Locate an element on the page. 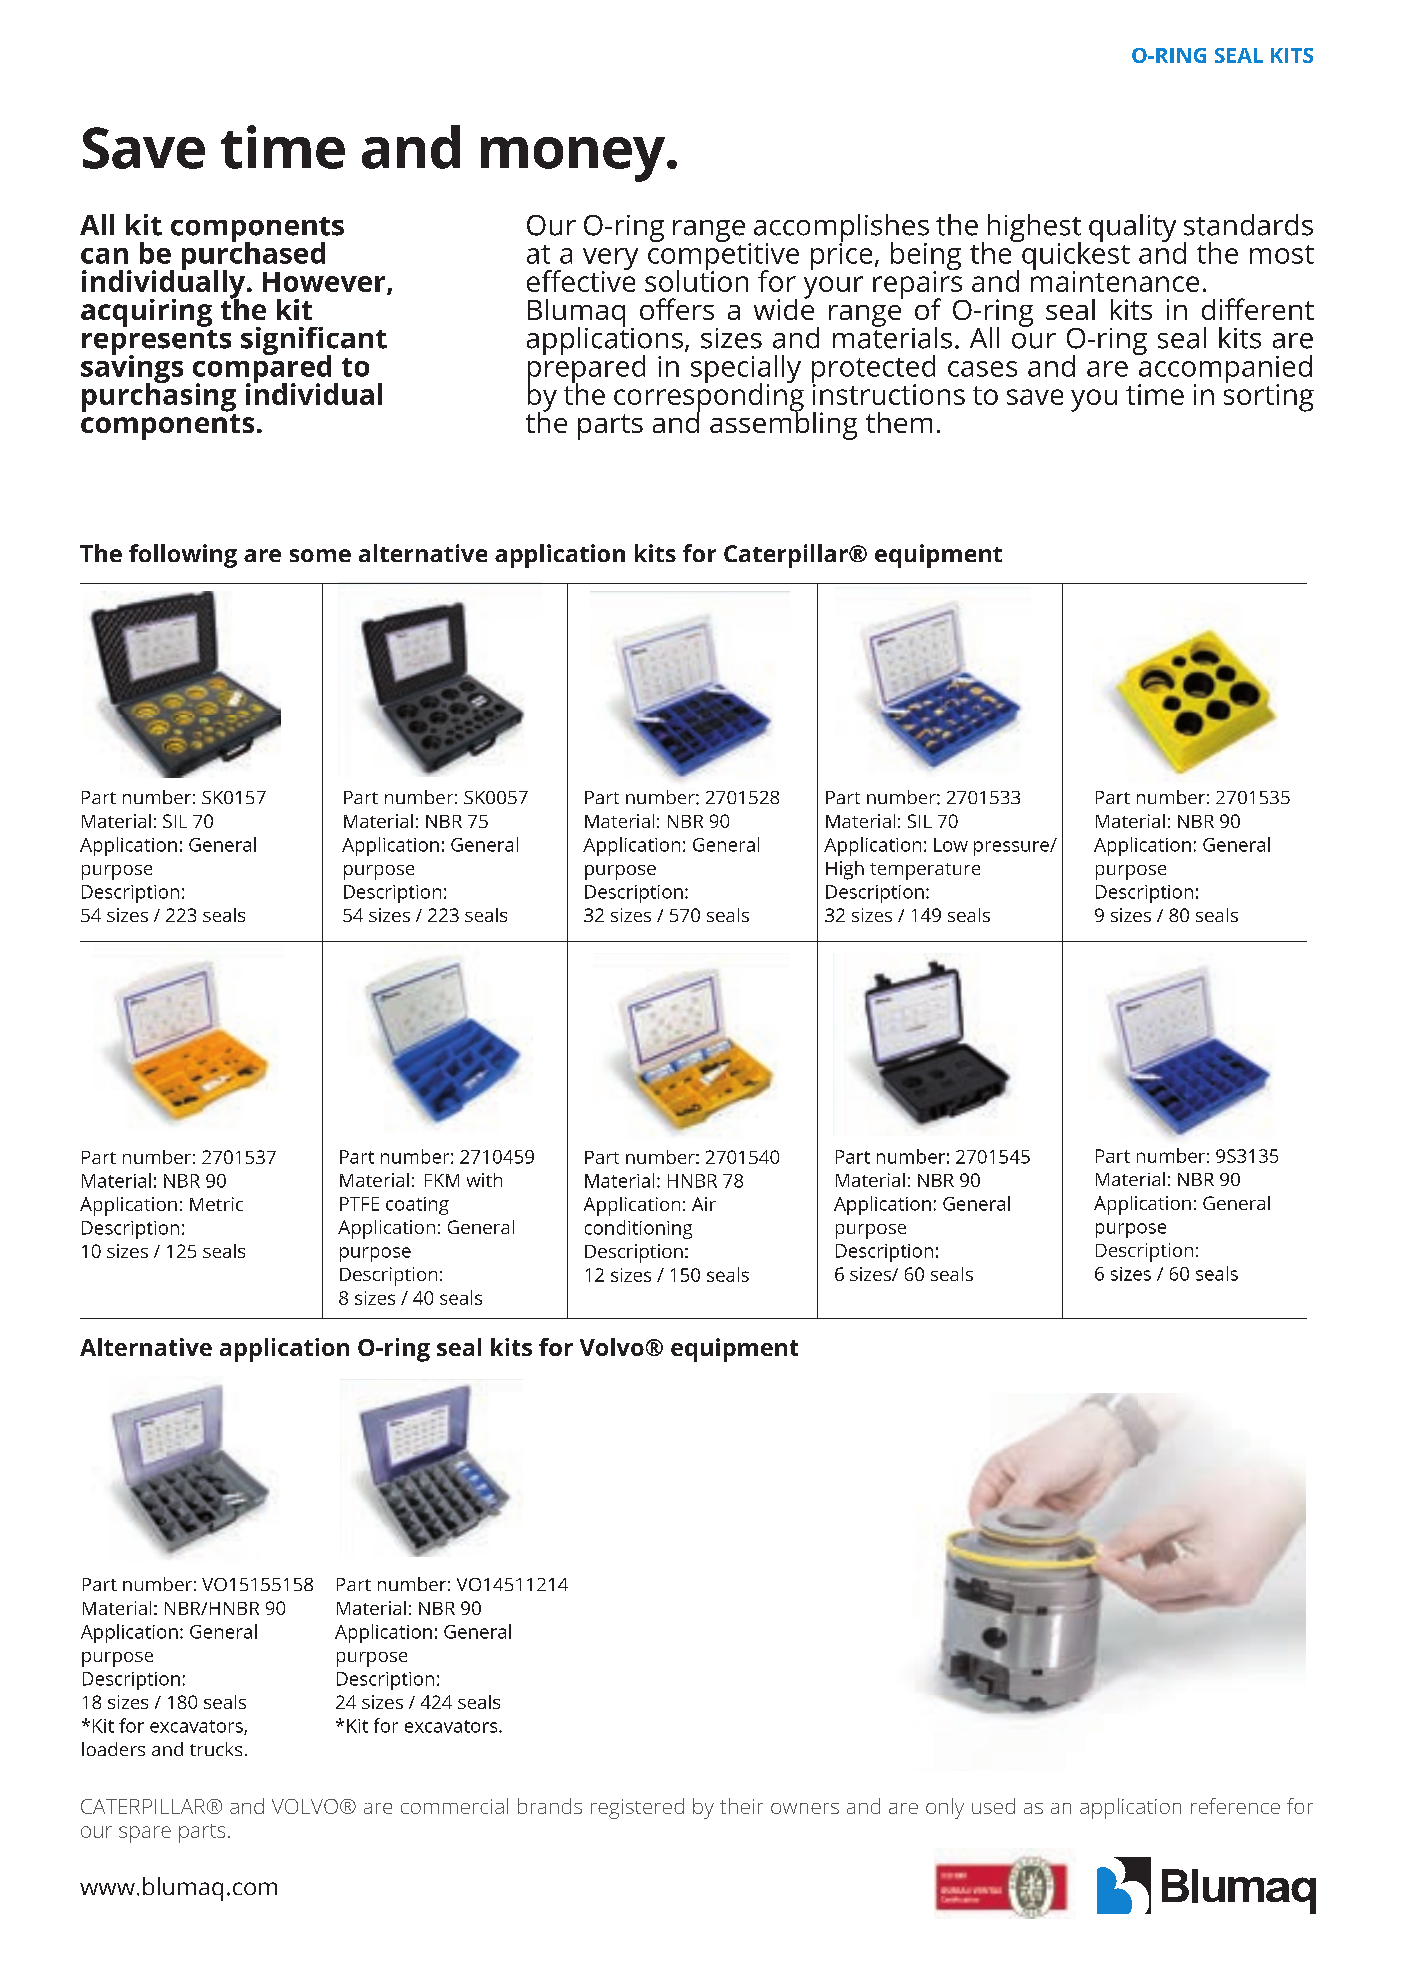  their is located at coordinates (741, 1806).
